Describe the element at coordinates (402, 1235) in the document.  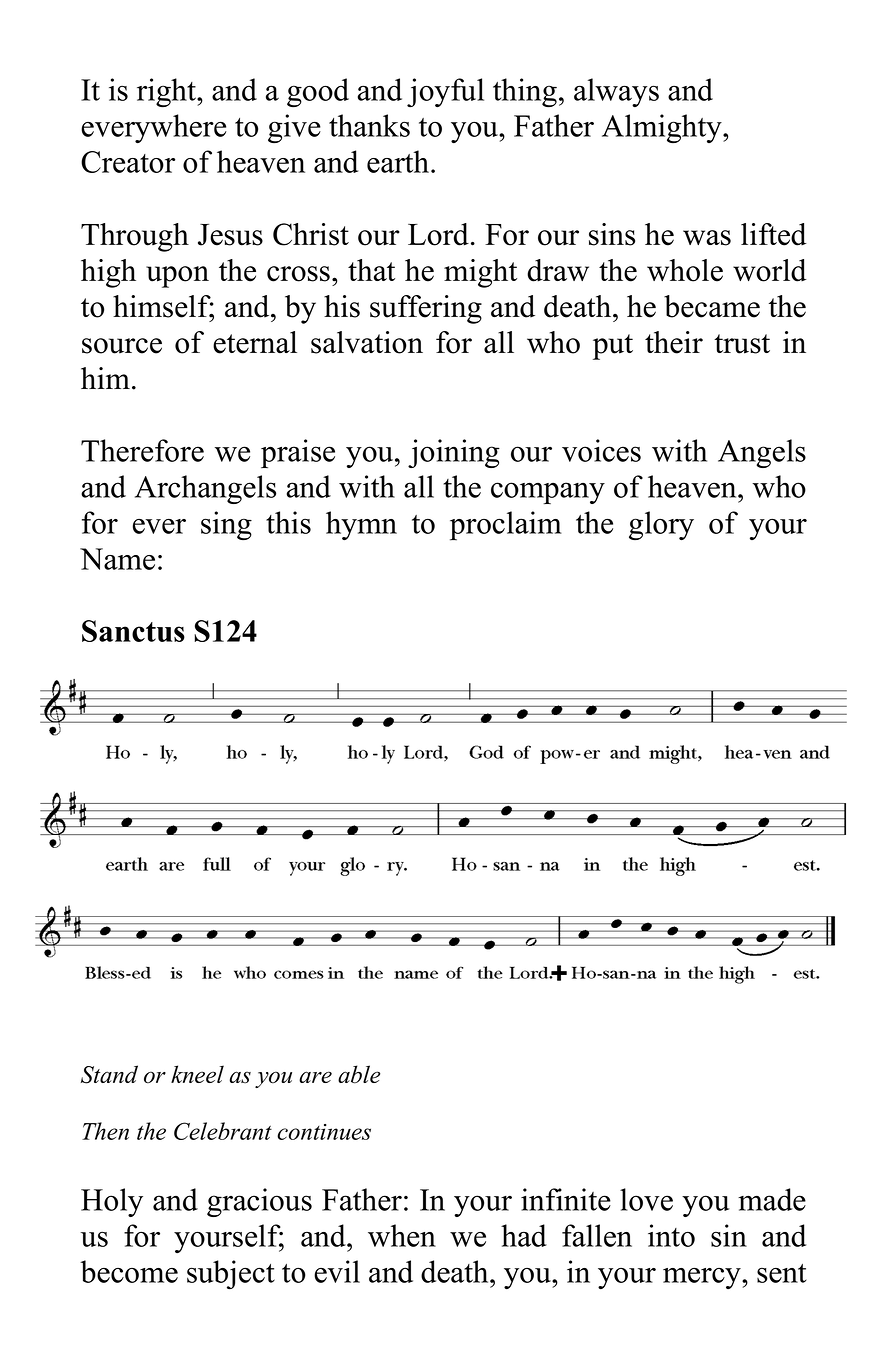
I see `when` at that location.
